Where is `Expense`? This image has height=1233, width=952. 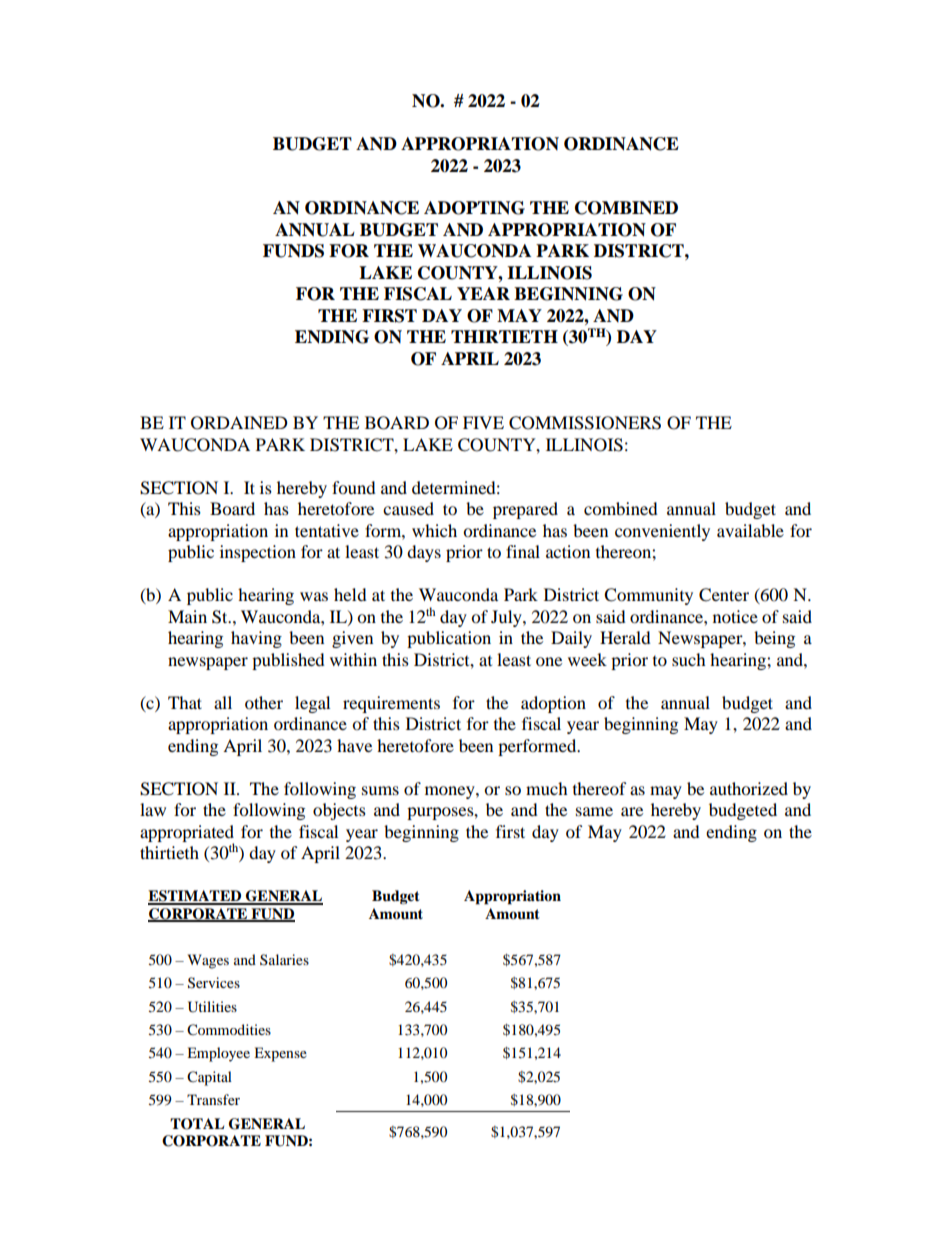
Expense is located at coordinates (280, 1054).
